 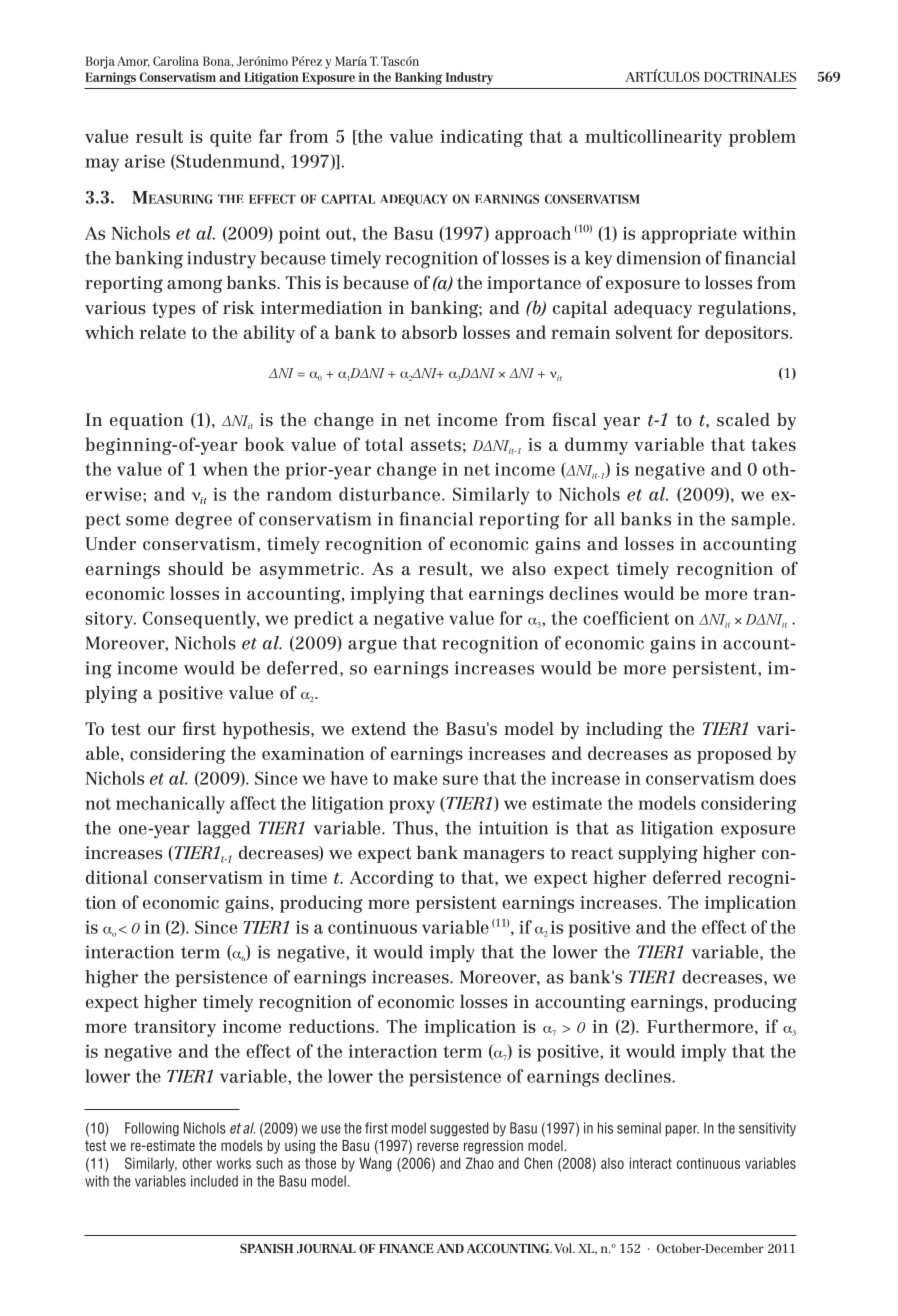 What do you see at coordinates (648, 618) in the document?
I see `cient` at bounding box center [648, 618].
